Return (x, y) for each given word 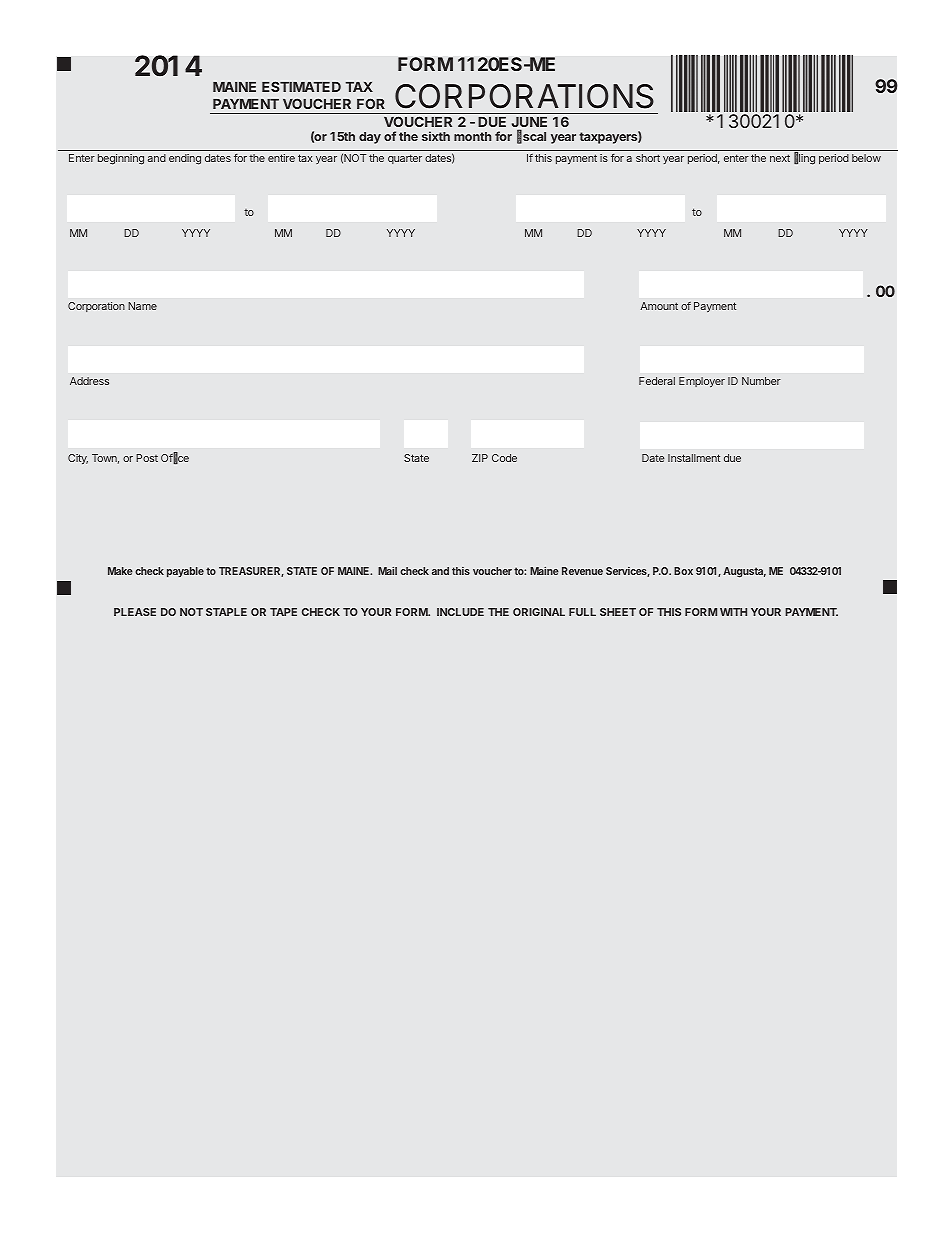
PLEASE (135, 612)
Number (761, 381)
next (780, 158)
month (472, 136)
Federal (657, 381)
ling (807, 159)
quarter (405, 159)
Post (147, 458)
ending (185, 159)
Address (89, 381)
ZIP (480, 458)
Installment (694, 458)
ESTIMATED (301, 86)
